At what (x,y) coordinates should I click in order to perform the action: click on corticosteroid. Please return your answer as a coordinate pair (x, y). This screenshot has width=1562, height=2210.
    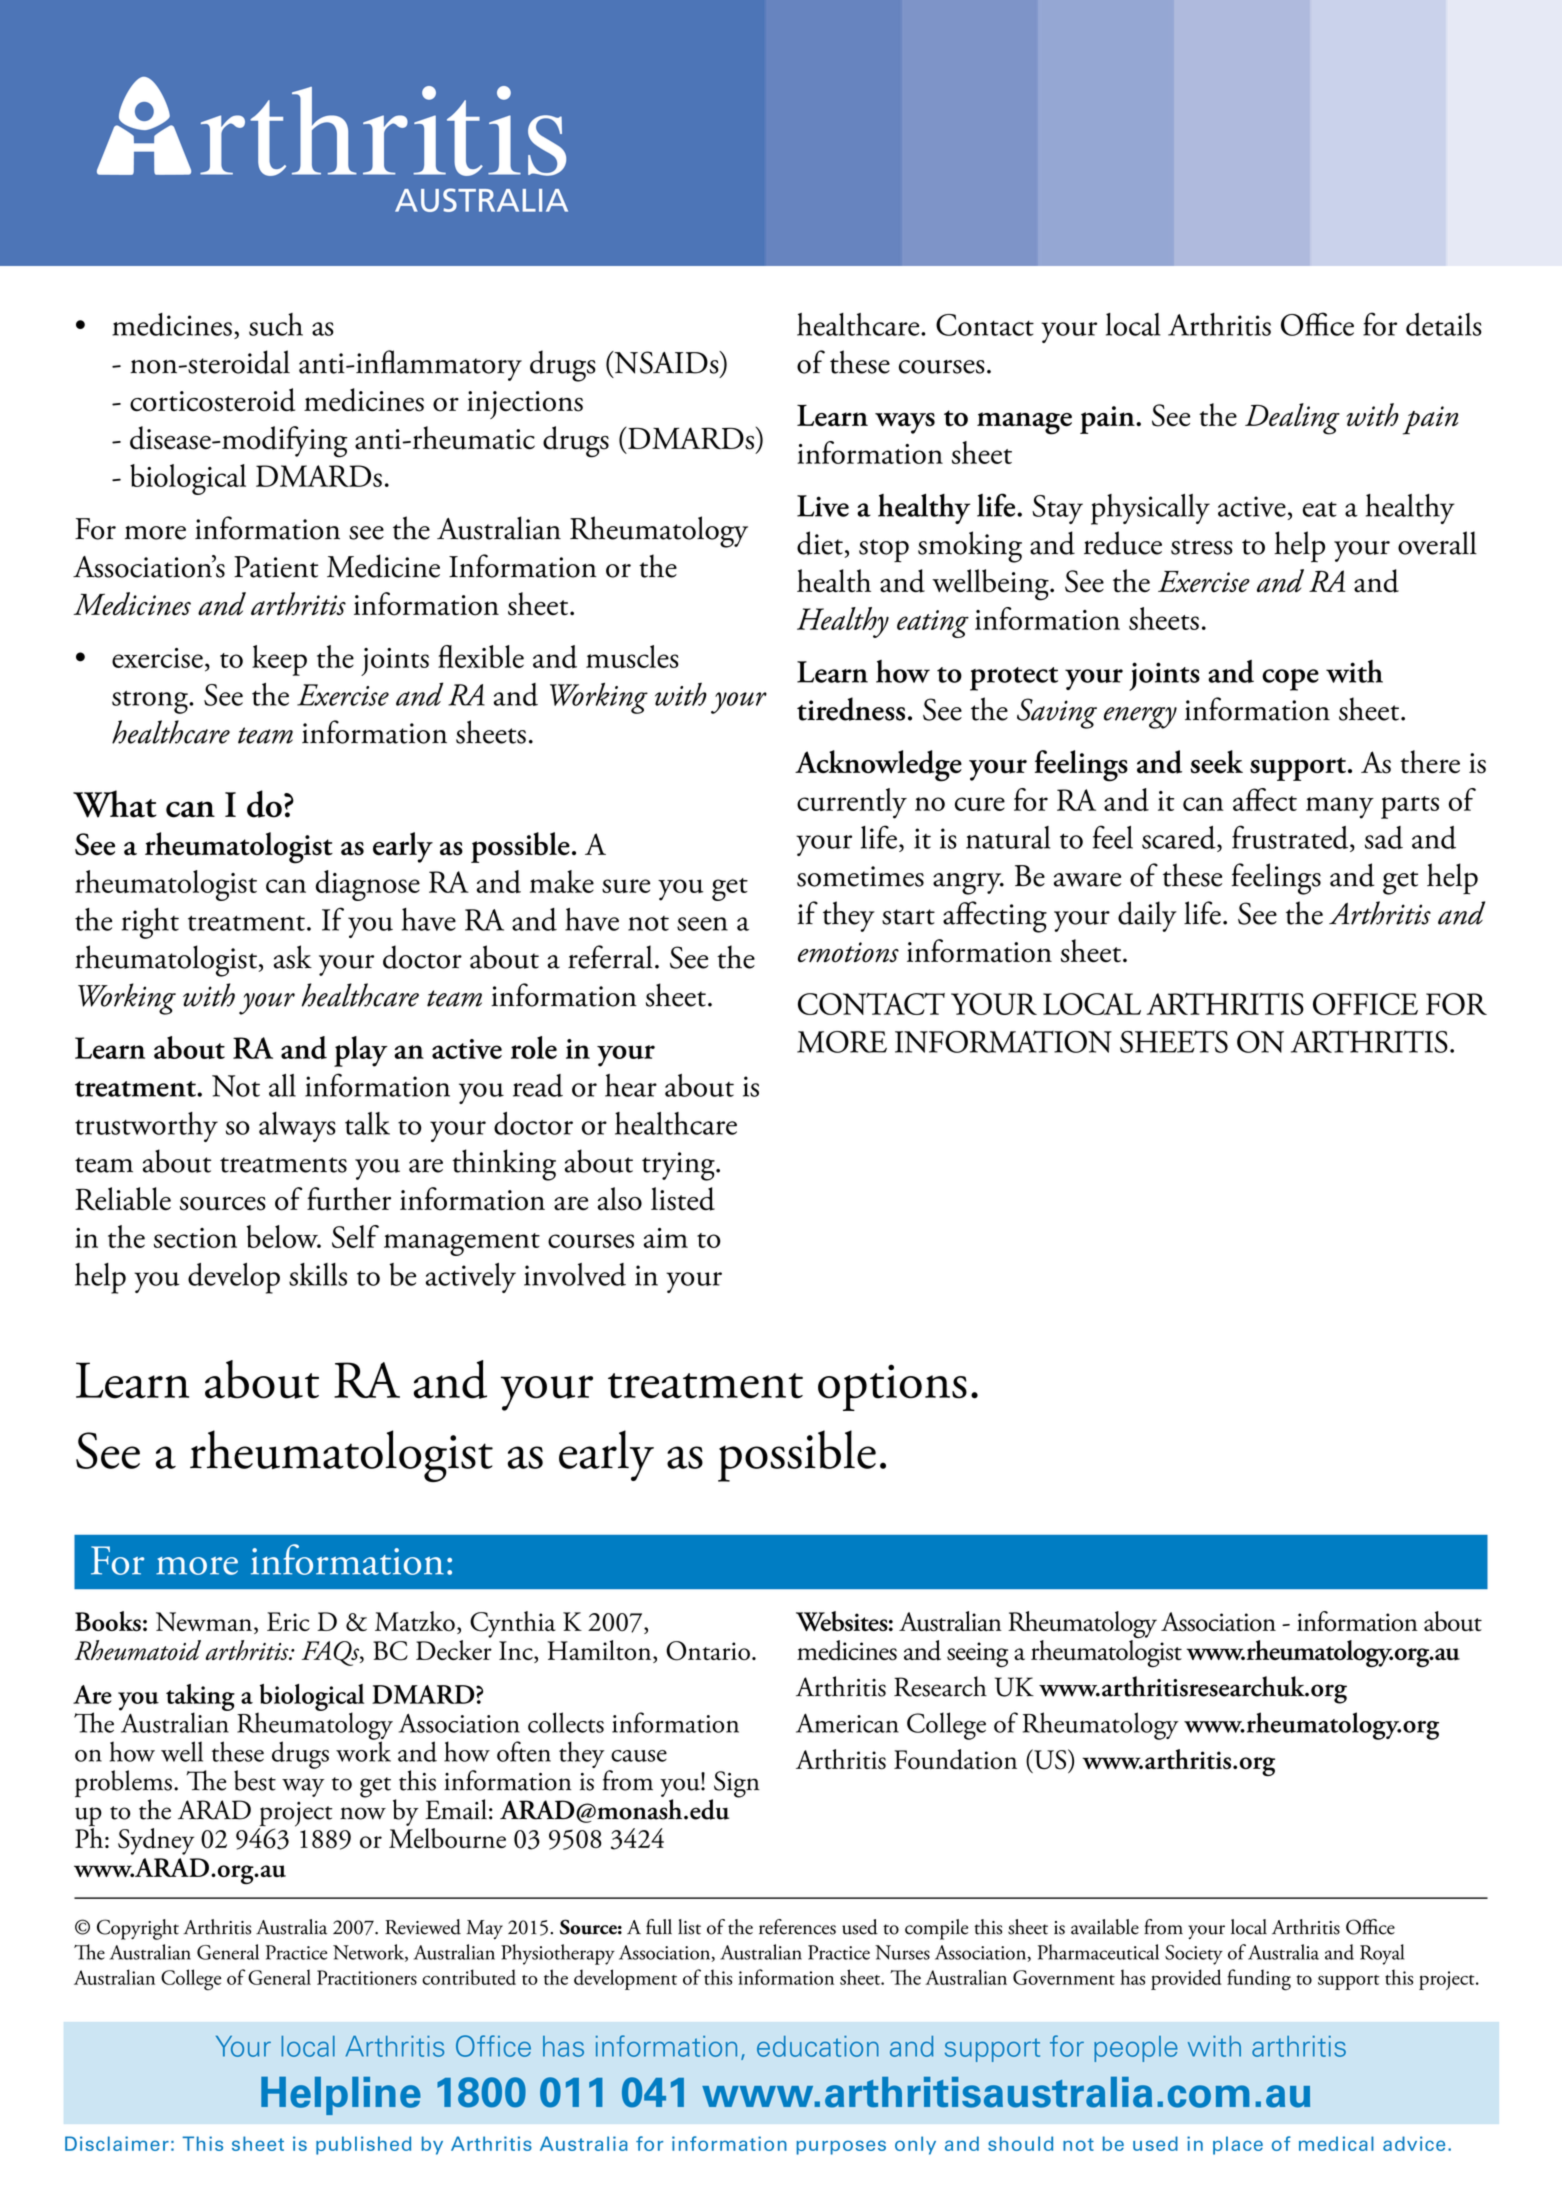
    Looking at the image, I should click on (212, 400).
